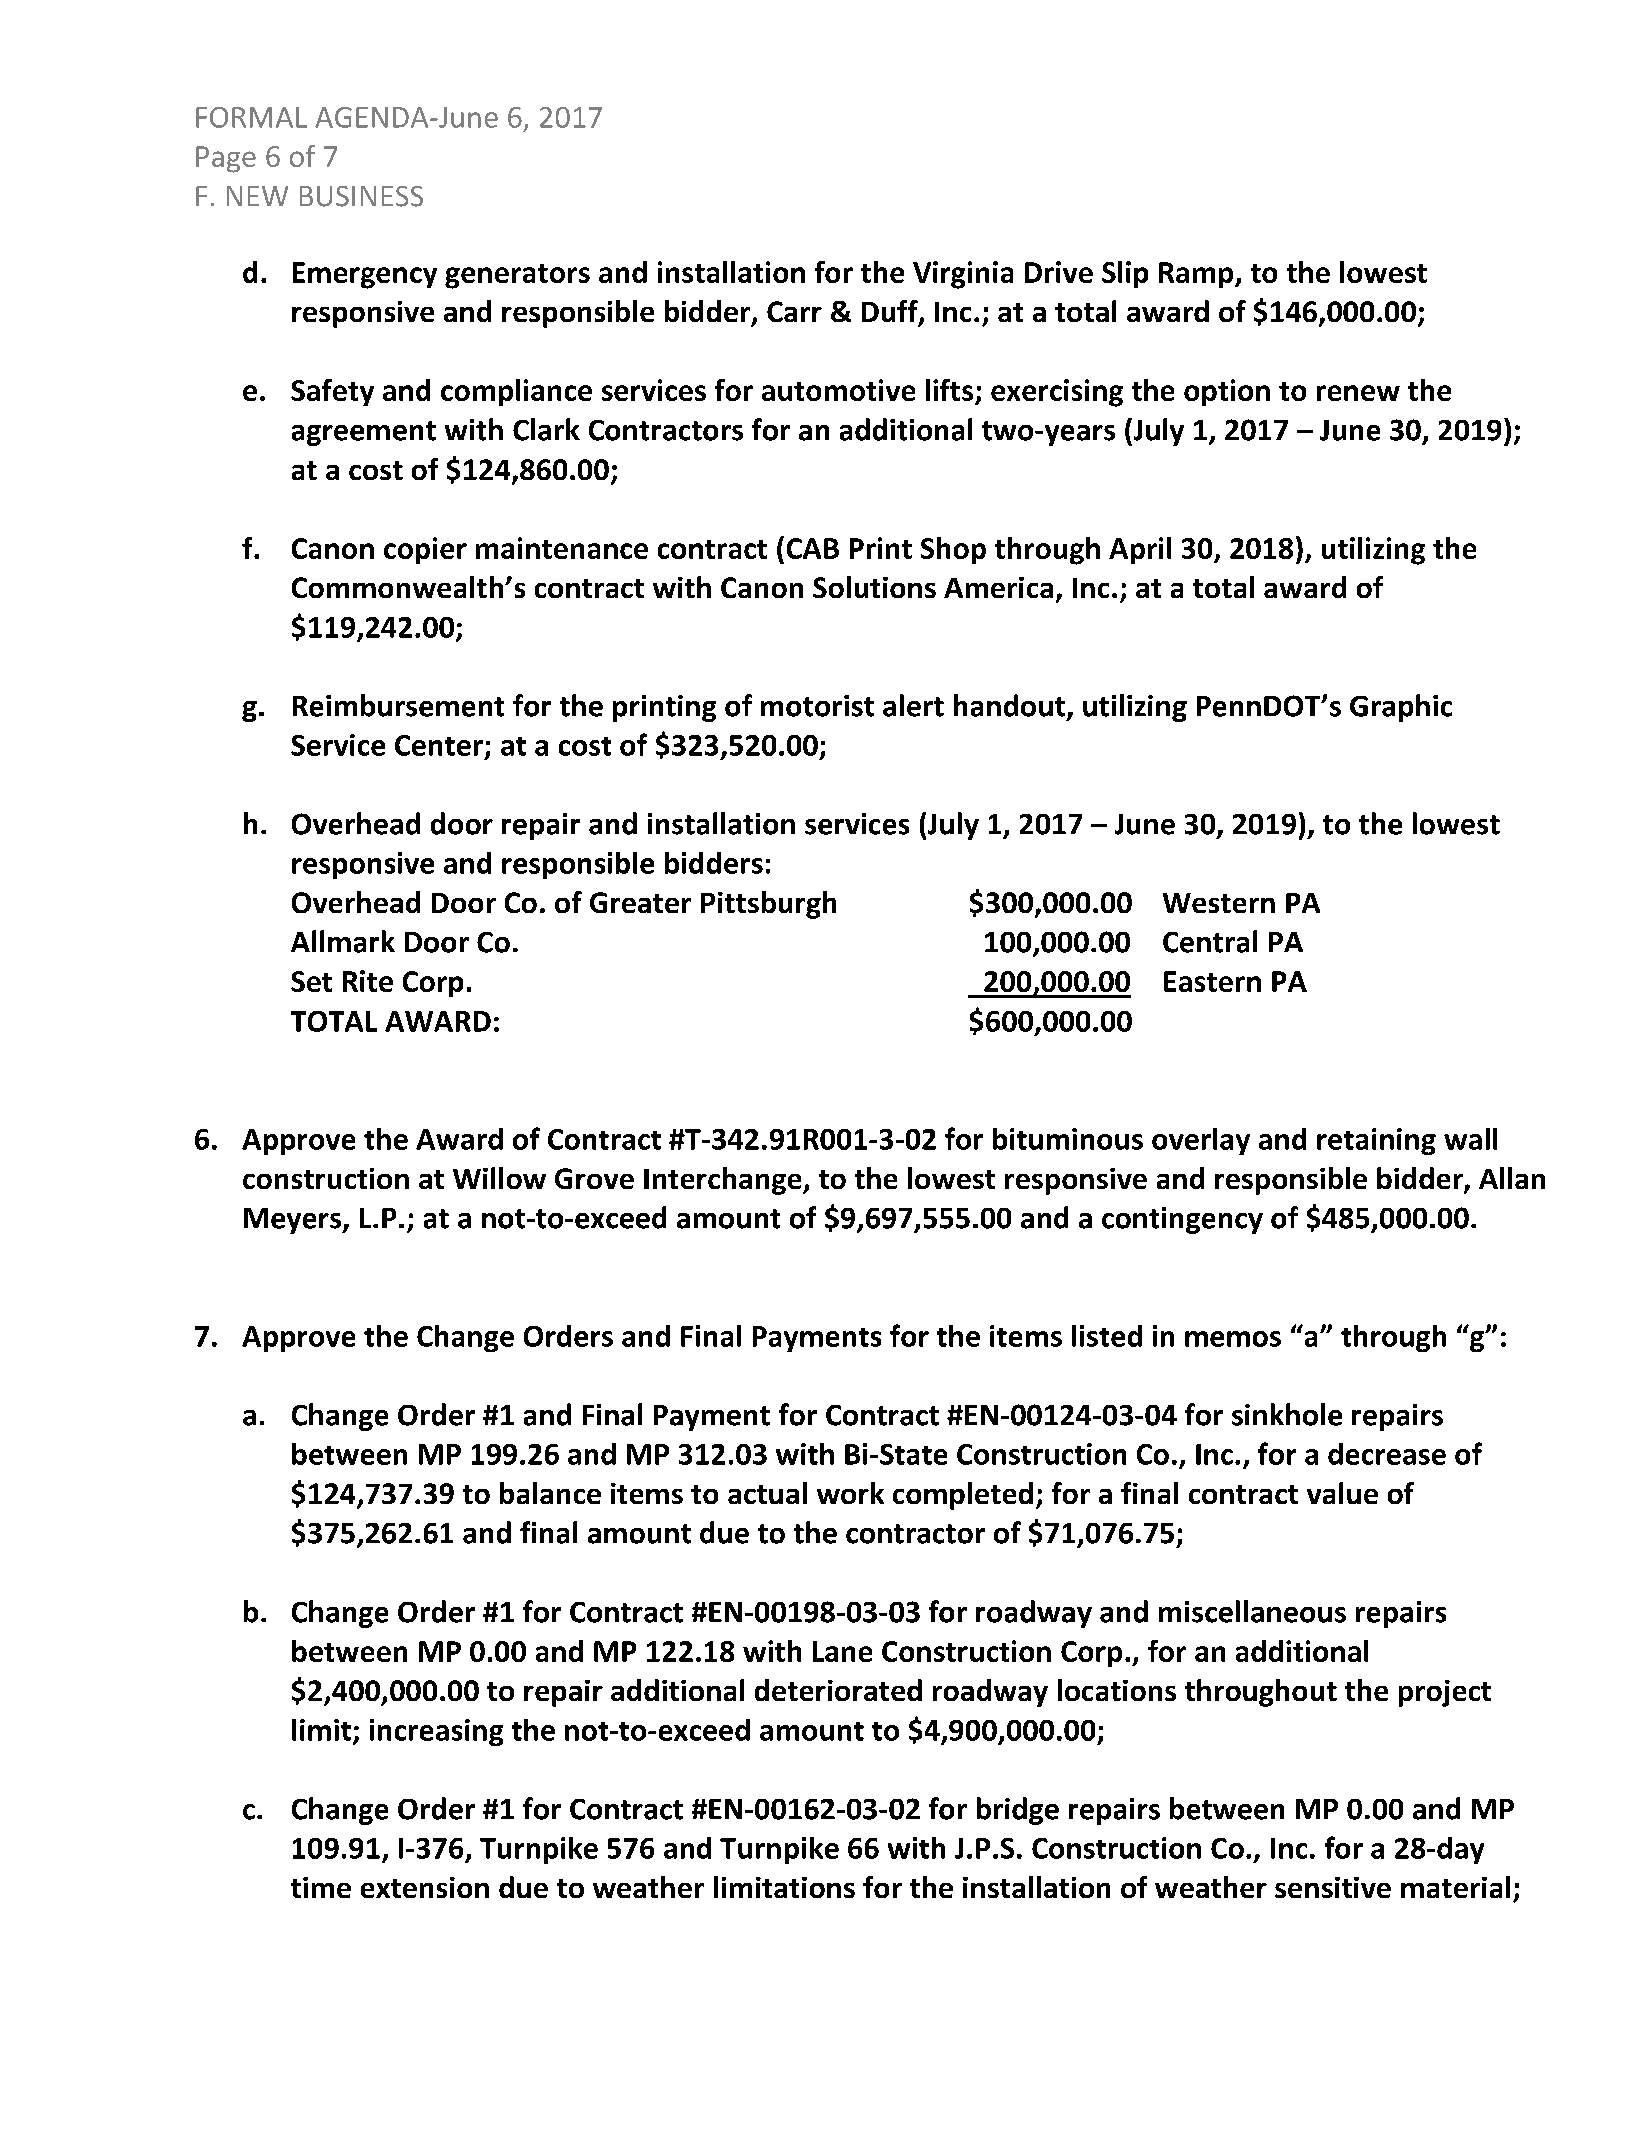 Image resolution: width=1646 pixels, height=2130 pixels. Describe the element at coordinates (1212, 981) in the screenshot. I see `Eastern` at that location.
